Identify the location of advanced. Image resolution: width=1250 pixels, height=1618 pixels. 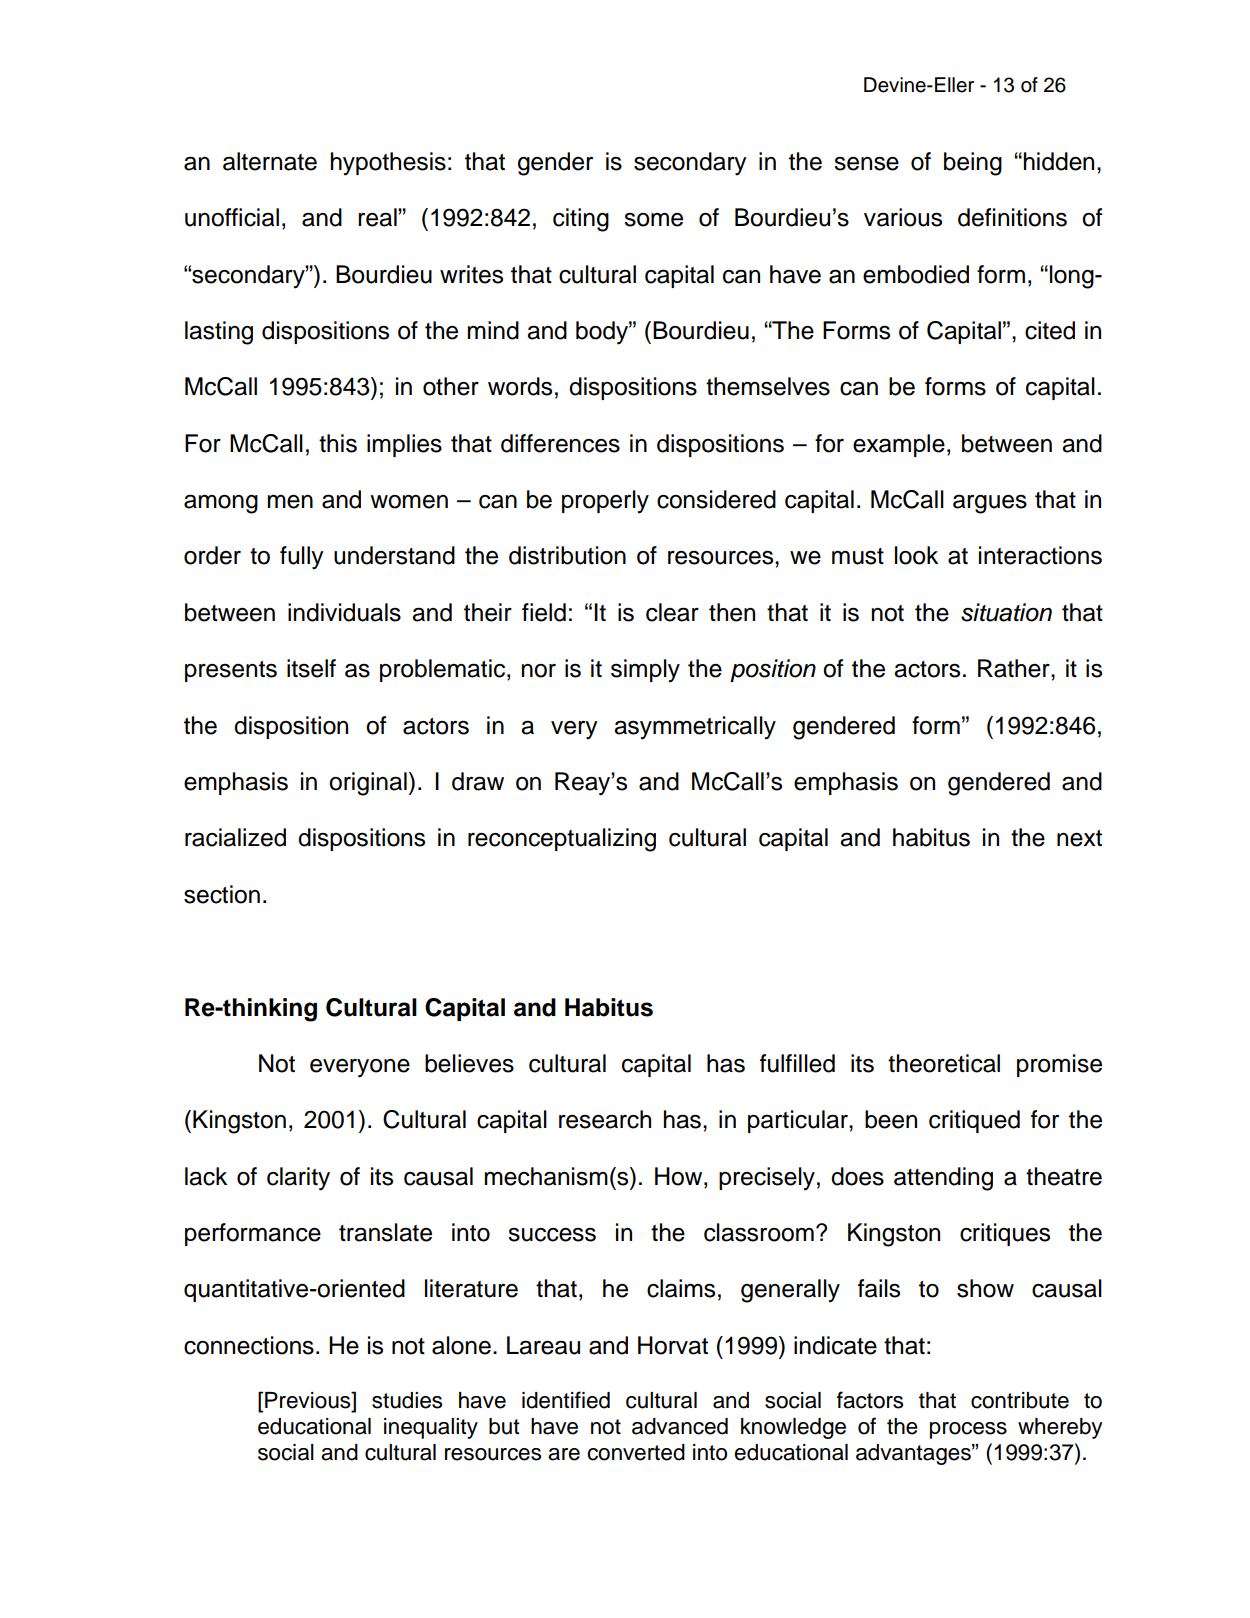
(680, 1426).
